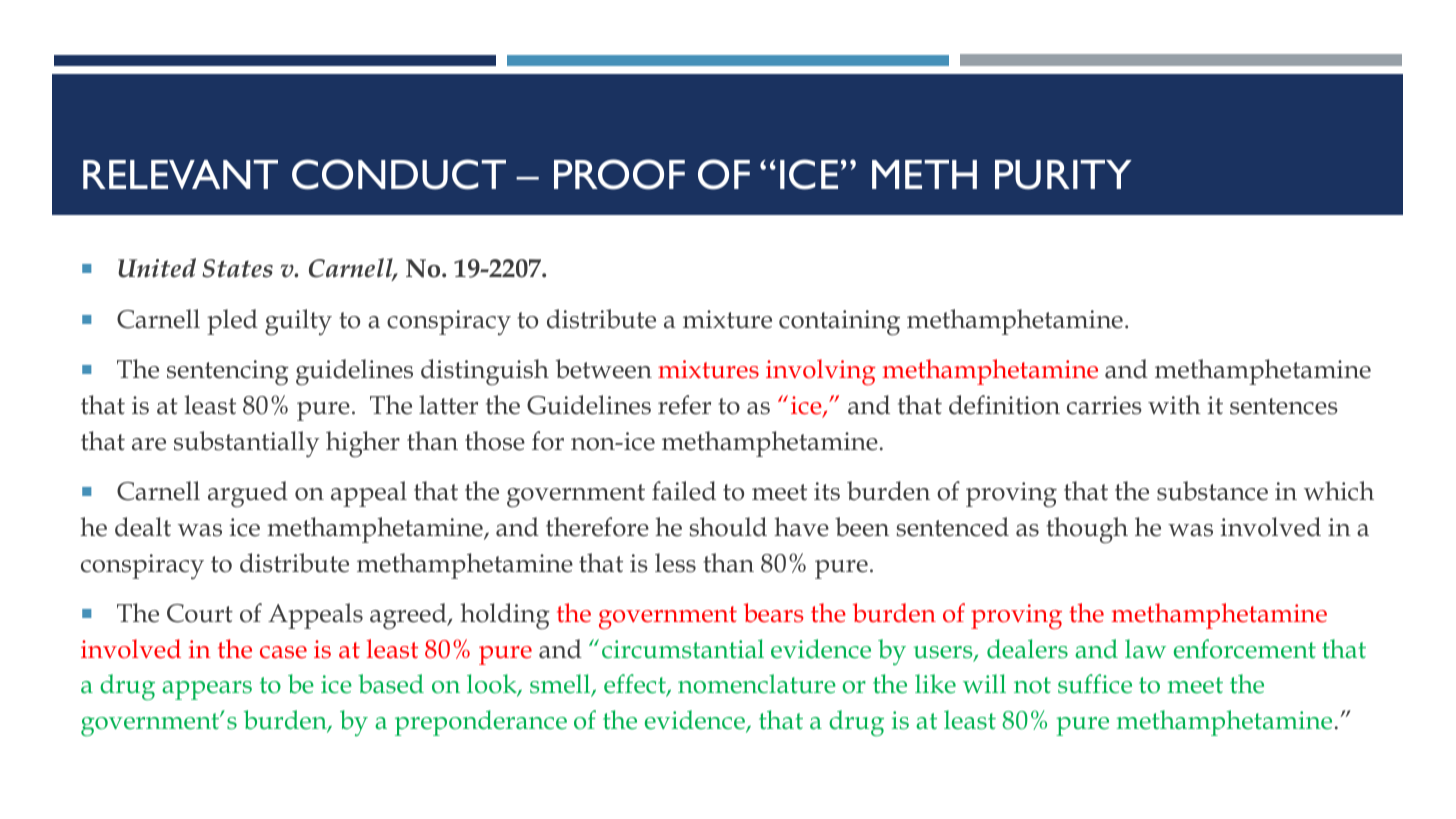 The height and width of the screenshot is (819, 1456). I want to click on failed, so click(684, 491).
